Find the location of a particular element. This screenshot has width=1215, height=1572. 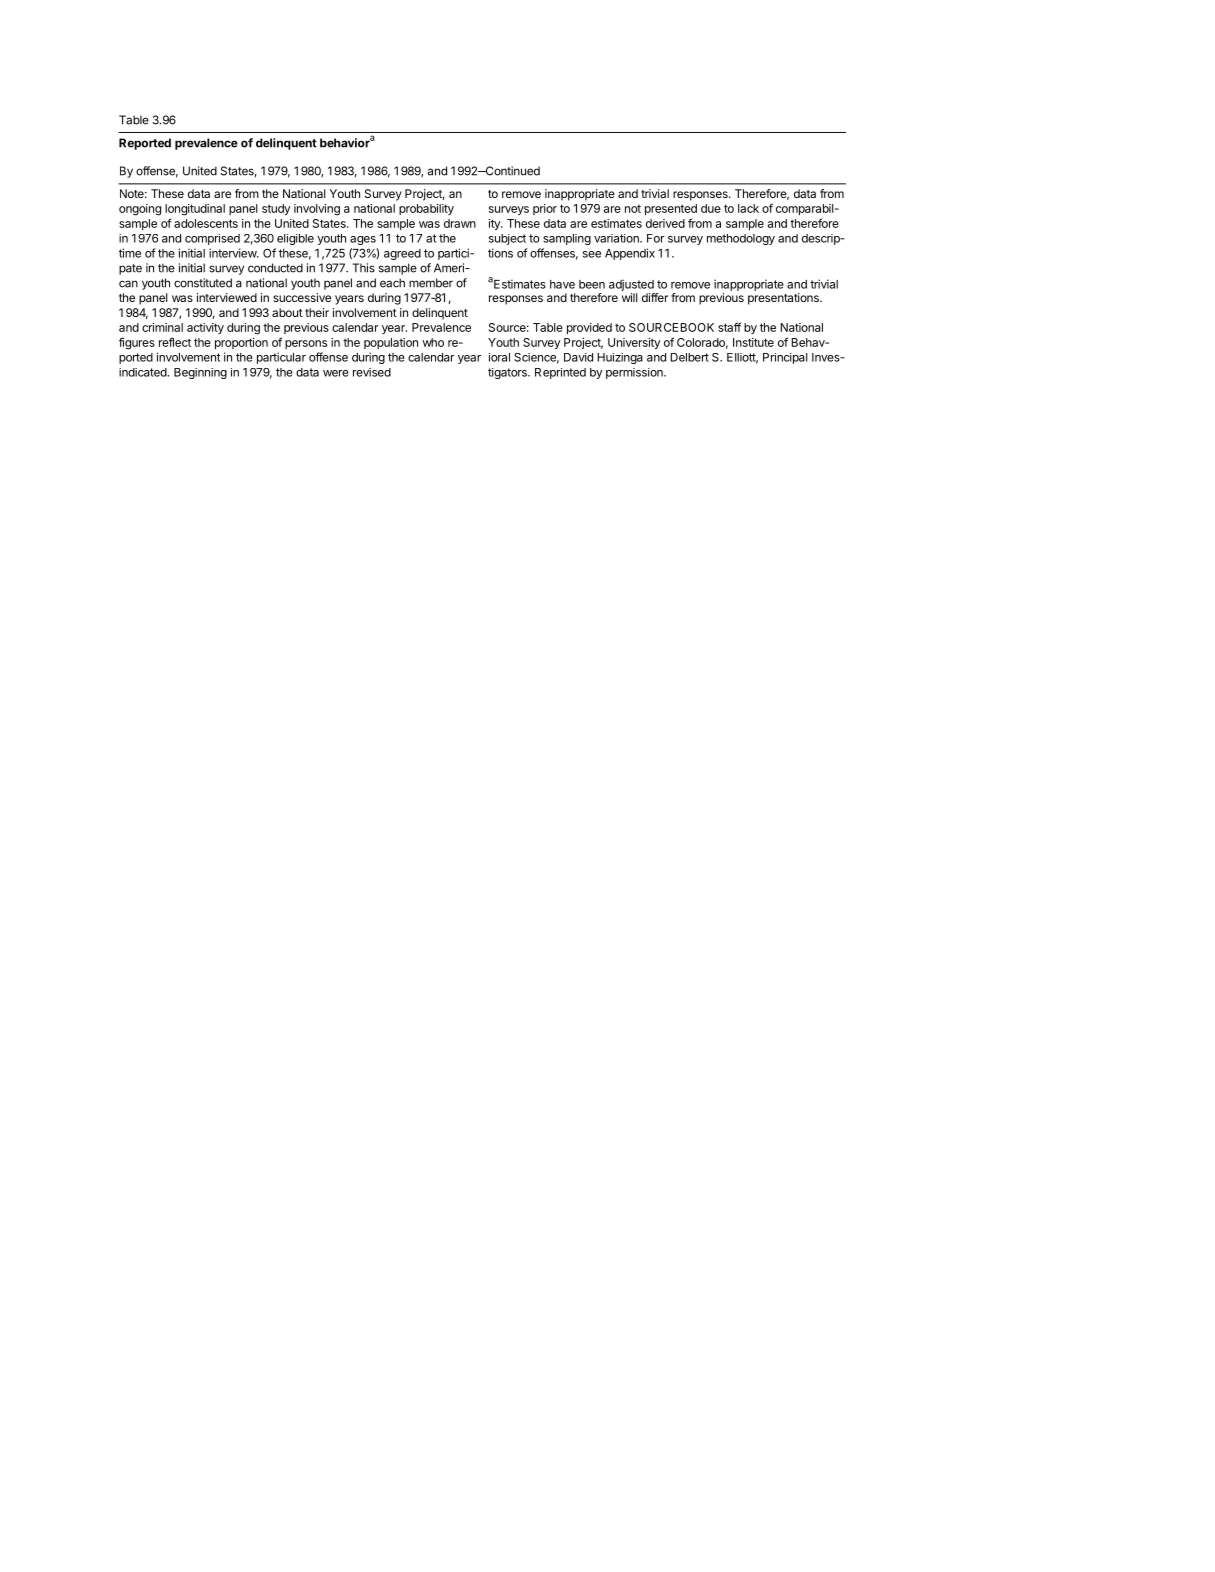

revised is located at coordinates (372, 372).
